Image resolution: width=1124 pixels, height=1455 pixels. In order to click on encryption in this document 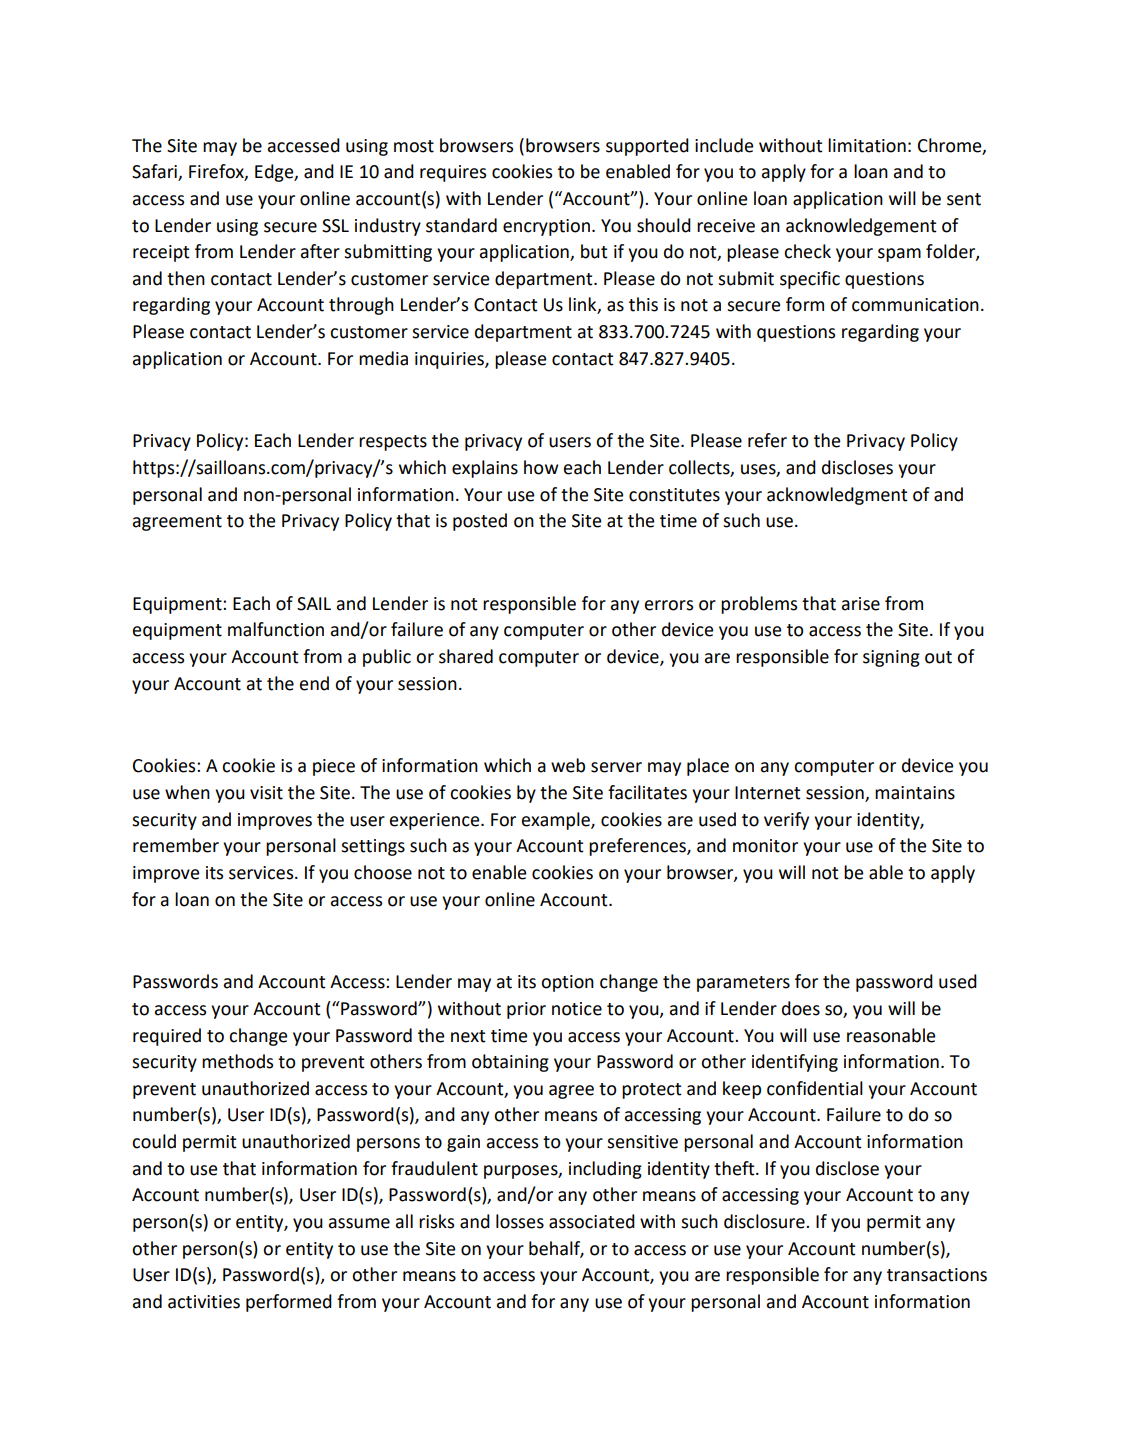, I will do `click(546, 227)`.
